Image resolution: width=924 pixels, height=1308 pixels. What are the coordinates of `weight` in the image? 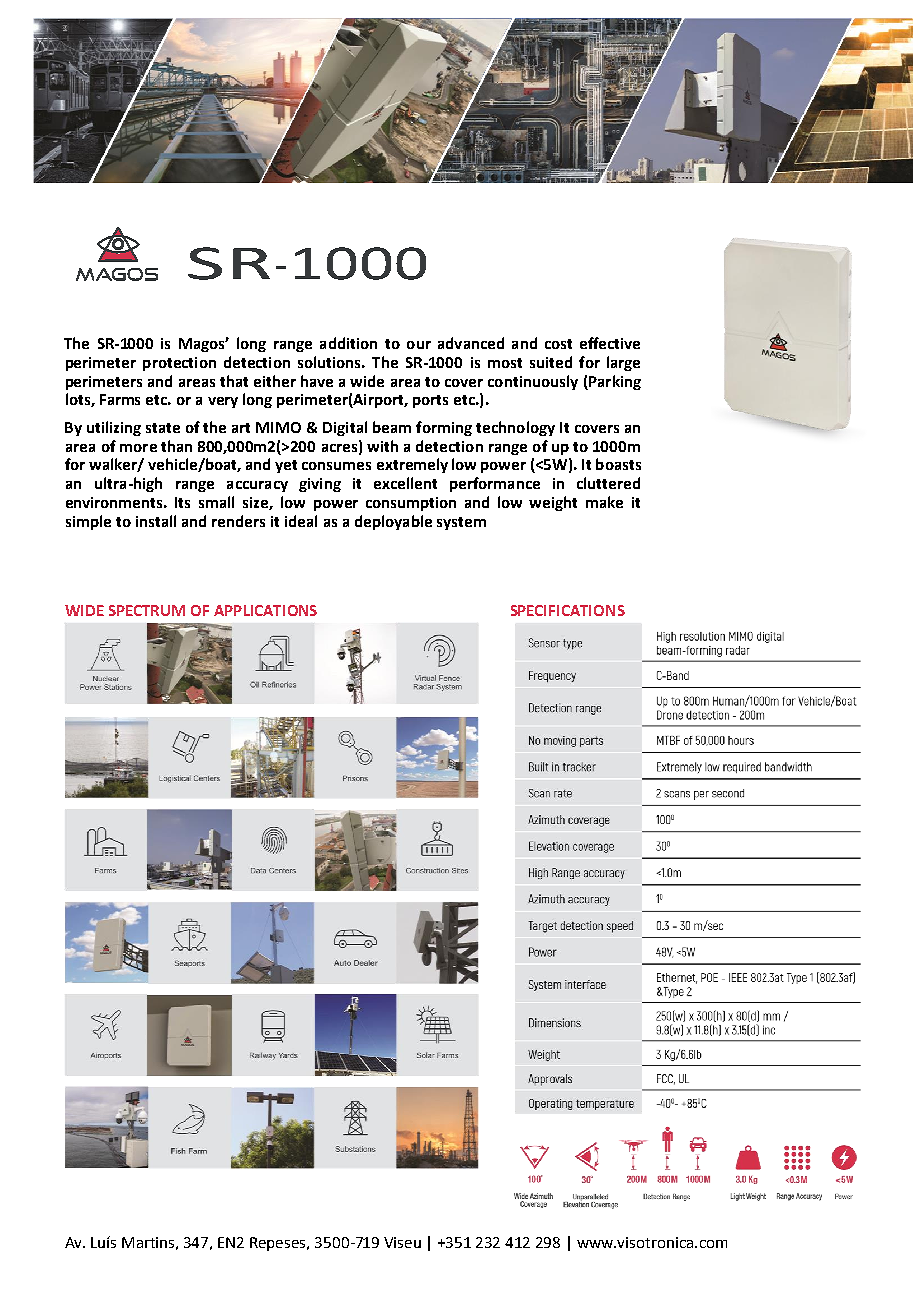 It's located at (553, 503).
